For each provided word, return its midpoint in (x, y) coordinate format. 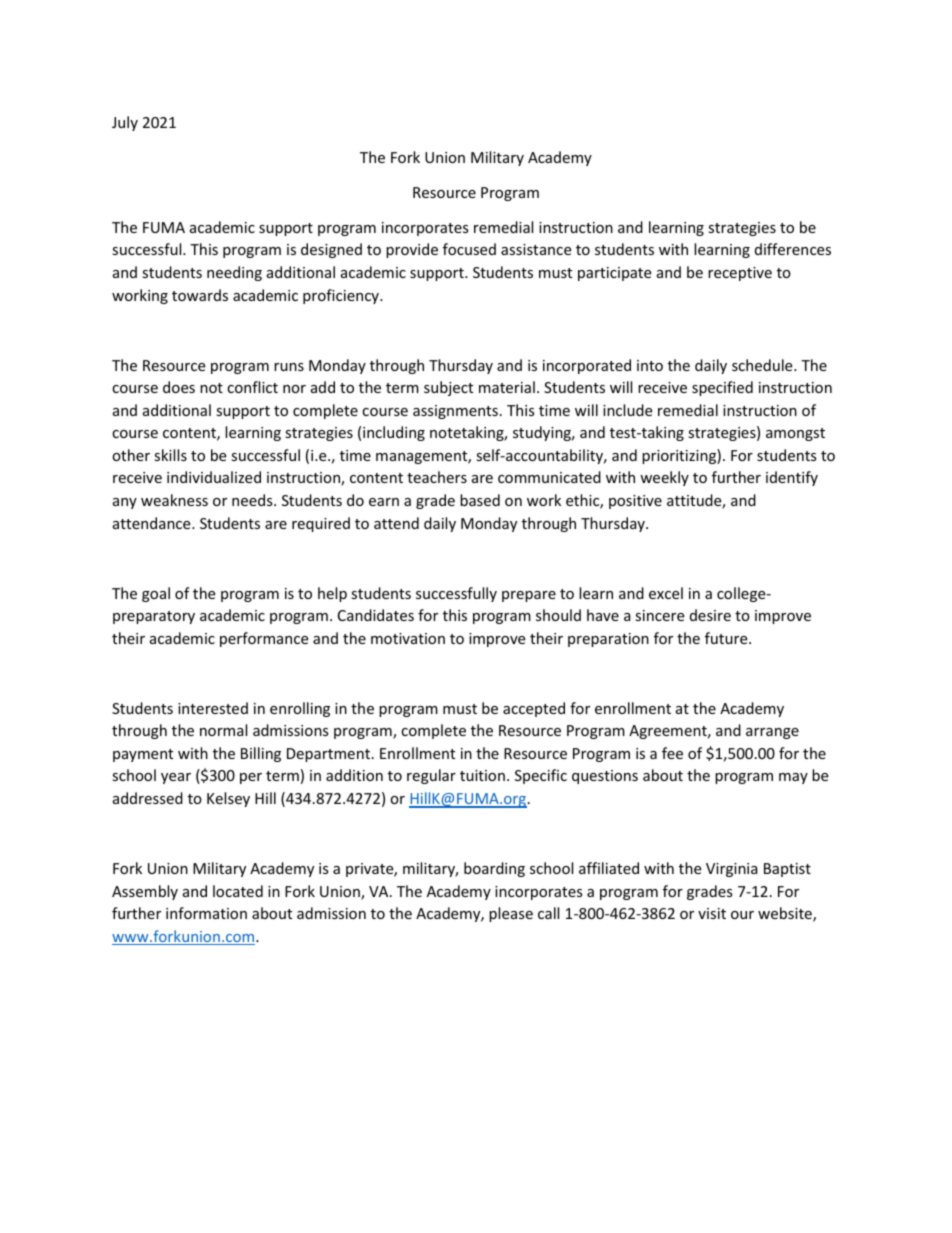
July (125, 123)
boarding (494, 869)
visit (712, 913)
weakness (174, 500)
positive (635, 502)
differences (793, 249)
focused (469, 249)
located (238, 891)
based (480, 500)
